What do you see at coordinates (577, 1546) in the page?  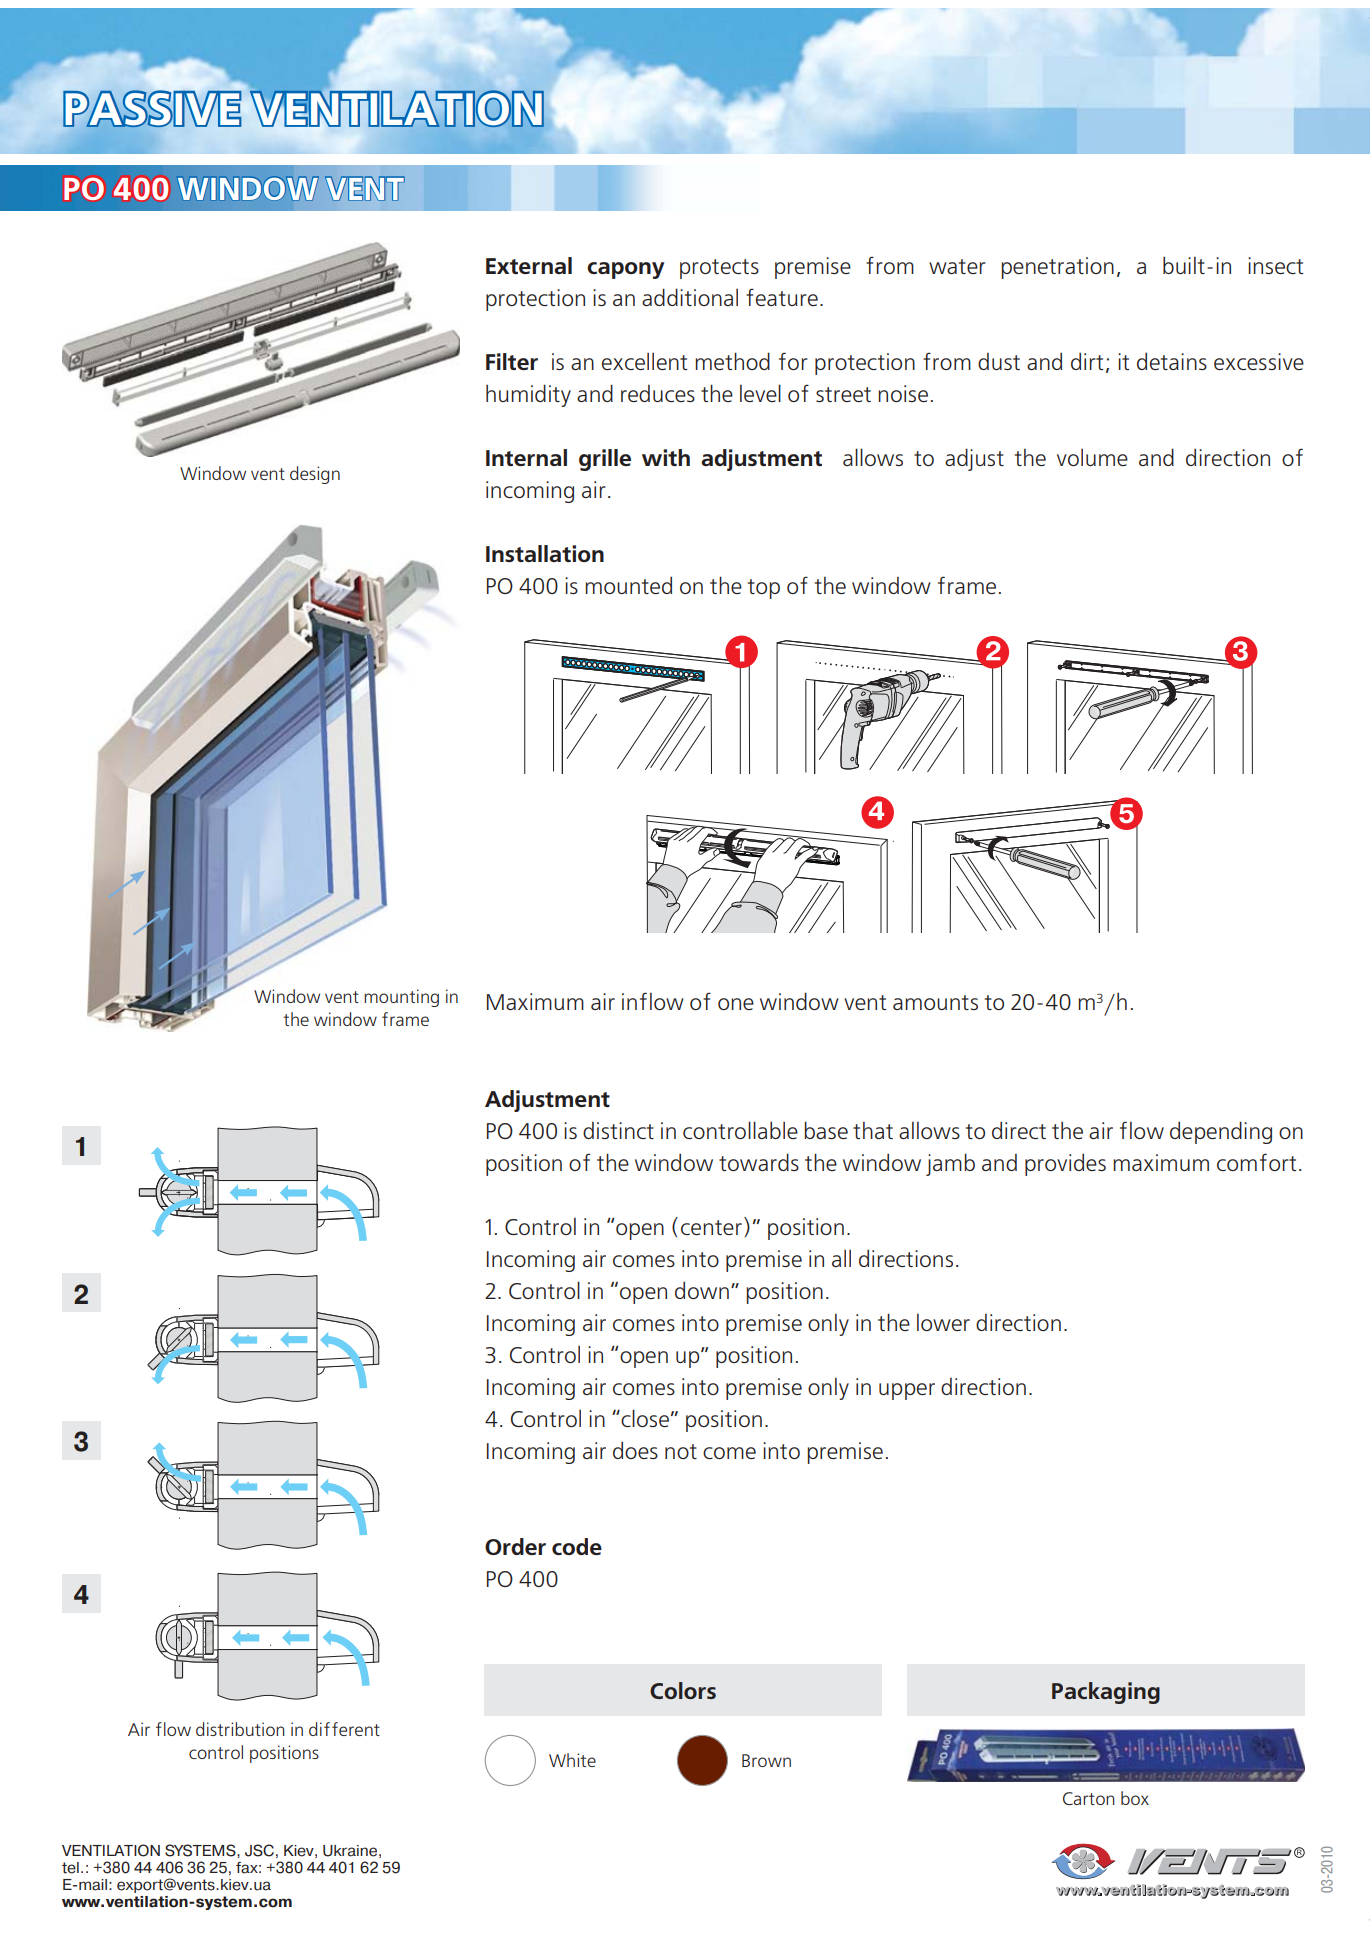 I see `code` at bounding box center [577, 1546].
